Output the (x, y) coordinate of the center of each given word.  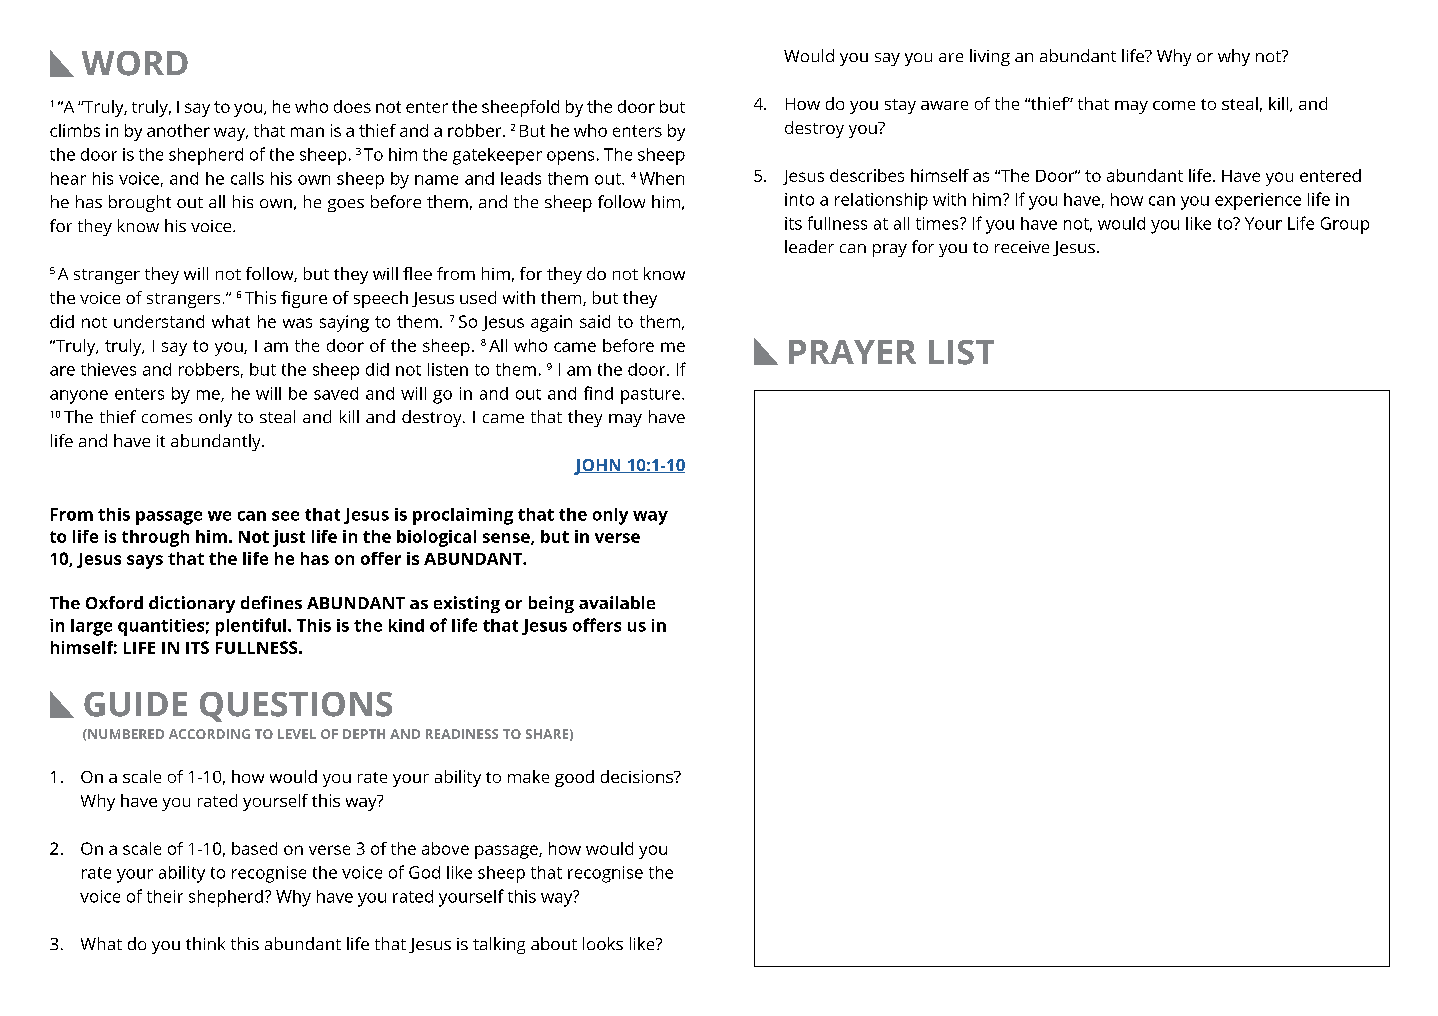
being (551, 604)
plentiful (251, 627)
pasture (652, 396)
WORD (135, 63)
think (205, 943)
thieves (108, 369)
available (617, 602)
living (990, 57)
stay (900, 106)
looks (603, 943)
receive (1022, 247)
